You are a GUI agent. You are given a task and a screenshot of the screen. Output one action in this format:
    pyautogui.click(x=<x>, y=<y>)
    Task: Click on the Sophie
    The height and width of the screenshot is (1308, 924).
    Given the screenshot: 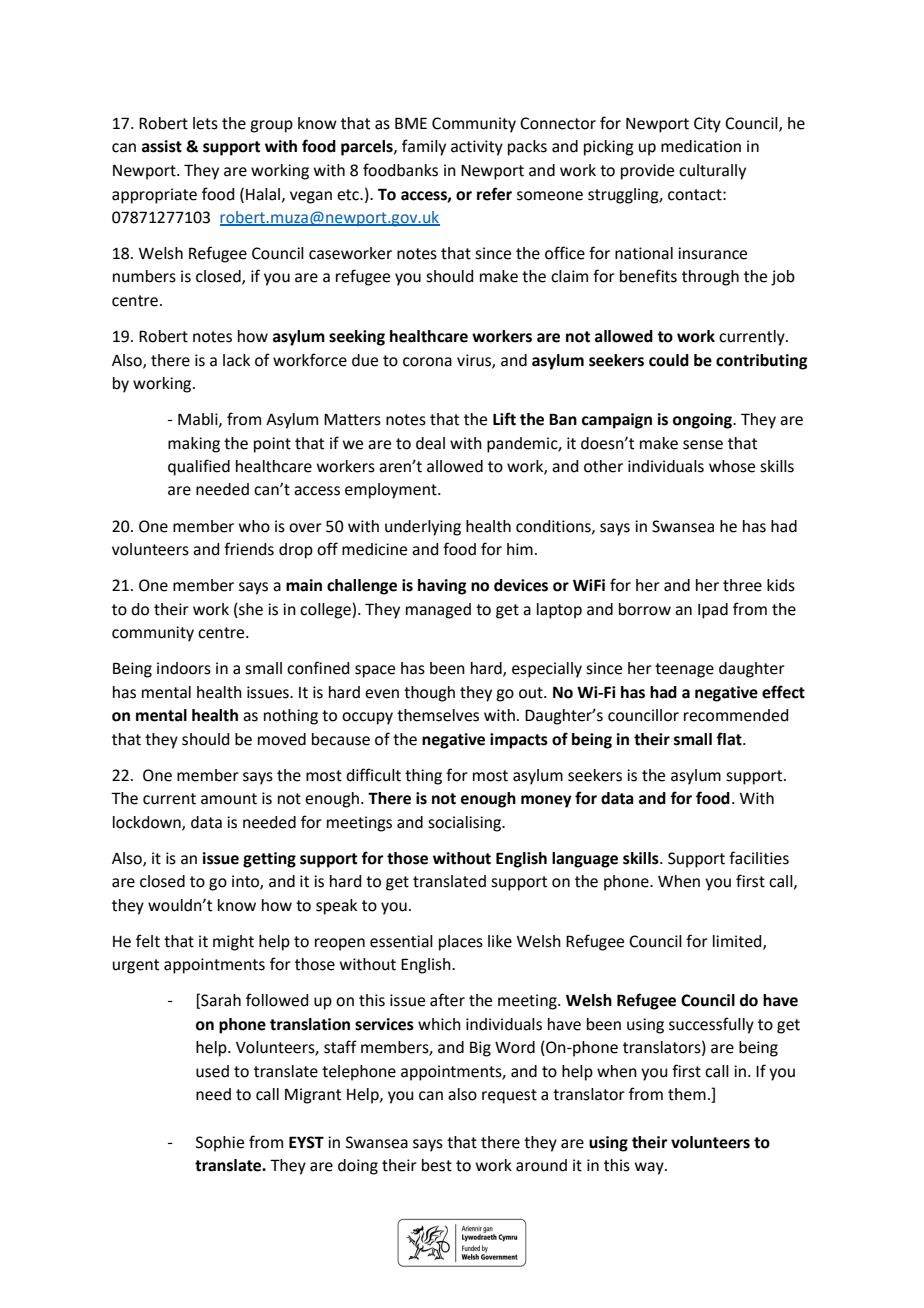 What is the action you would take?
    pyautogui.click(x=220, y=1144)
